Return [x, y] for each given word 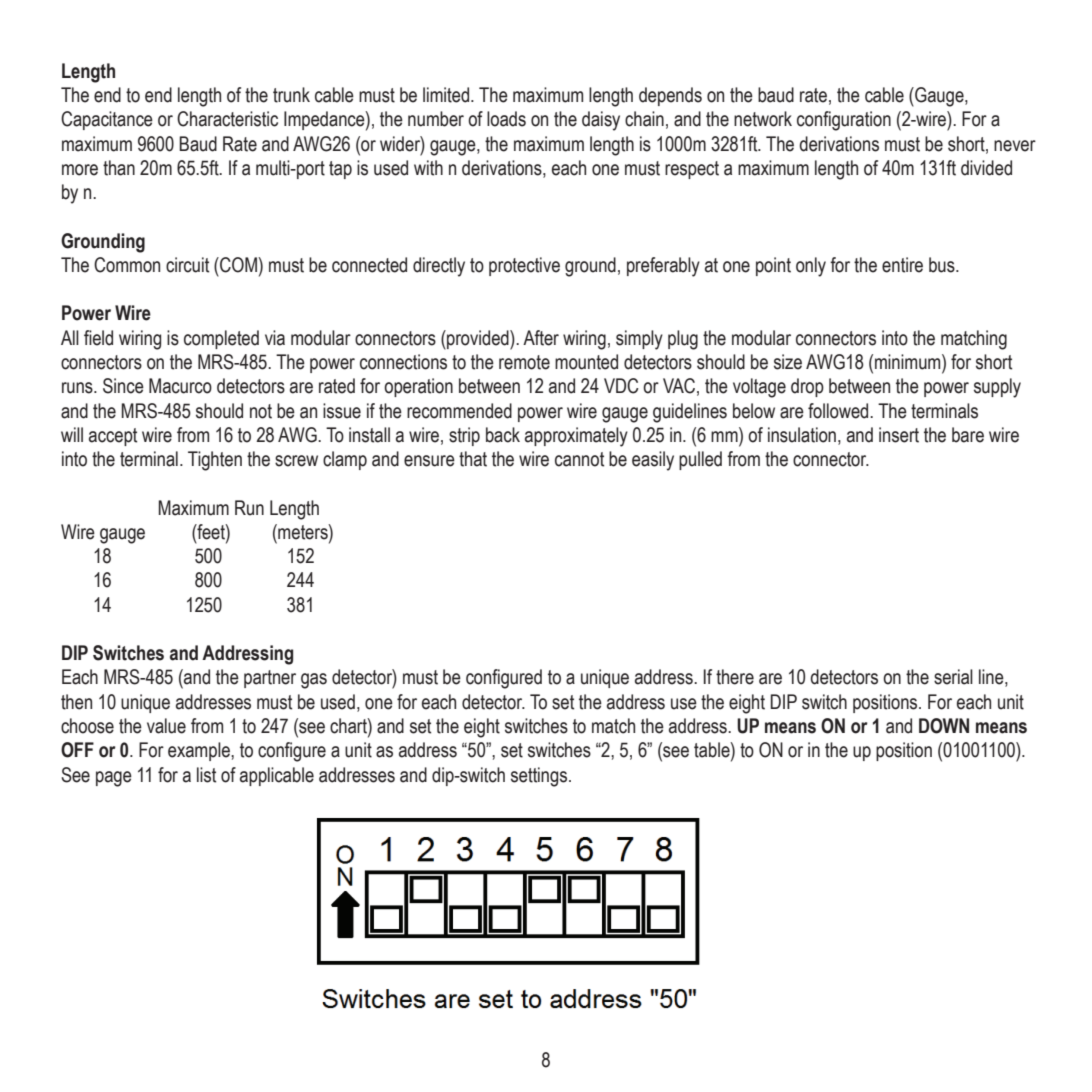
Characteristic [227, 119]
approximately [576, 437]
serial [953, 677]
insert [899, 435]
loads [506, 119]
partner [270, 679]
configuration [844, 121]
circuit [187, 265]
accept [113, 437]
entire [902, 265]
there [735, 677]
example [200, 751]
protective [524, 266]
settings [540, 777]
